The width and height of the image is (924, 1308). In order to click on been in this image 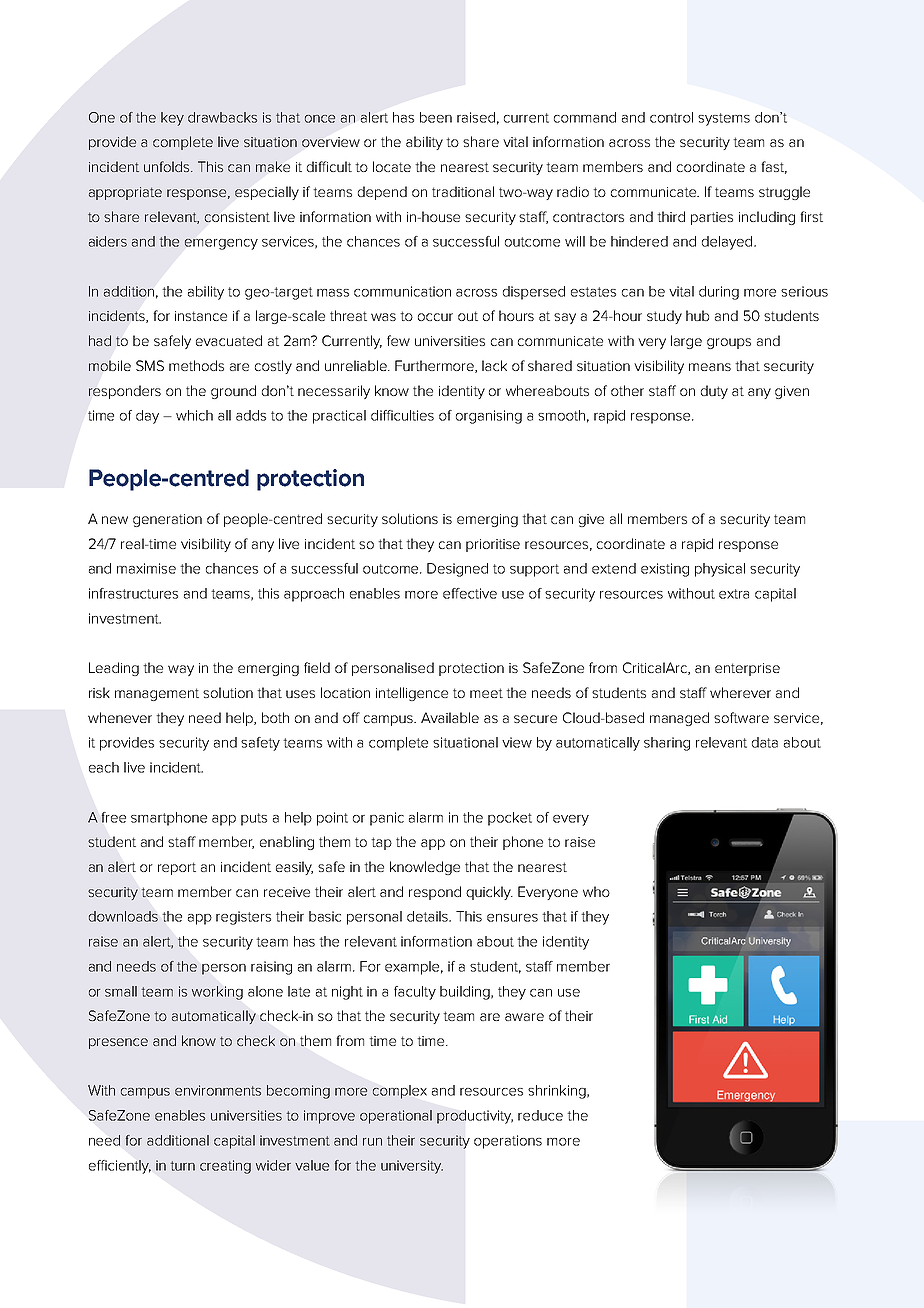, I will do `click(436, 117)`.
